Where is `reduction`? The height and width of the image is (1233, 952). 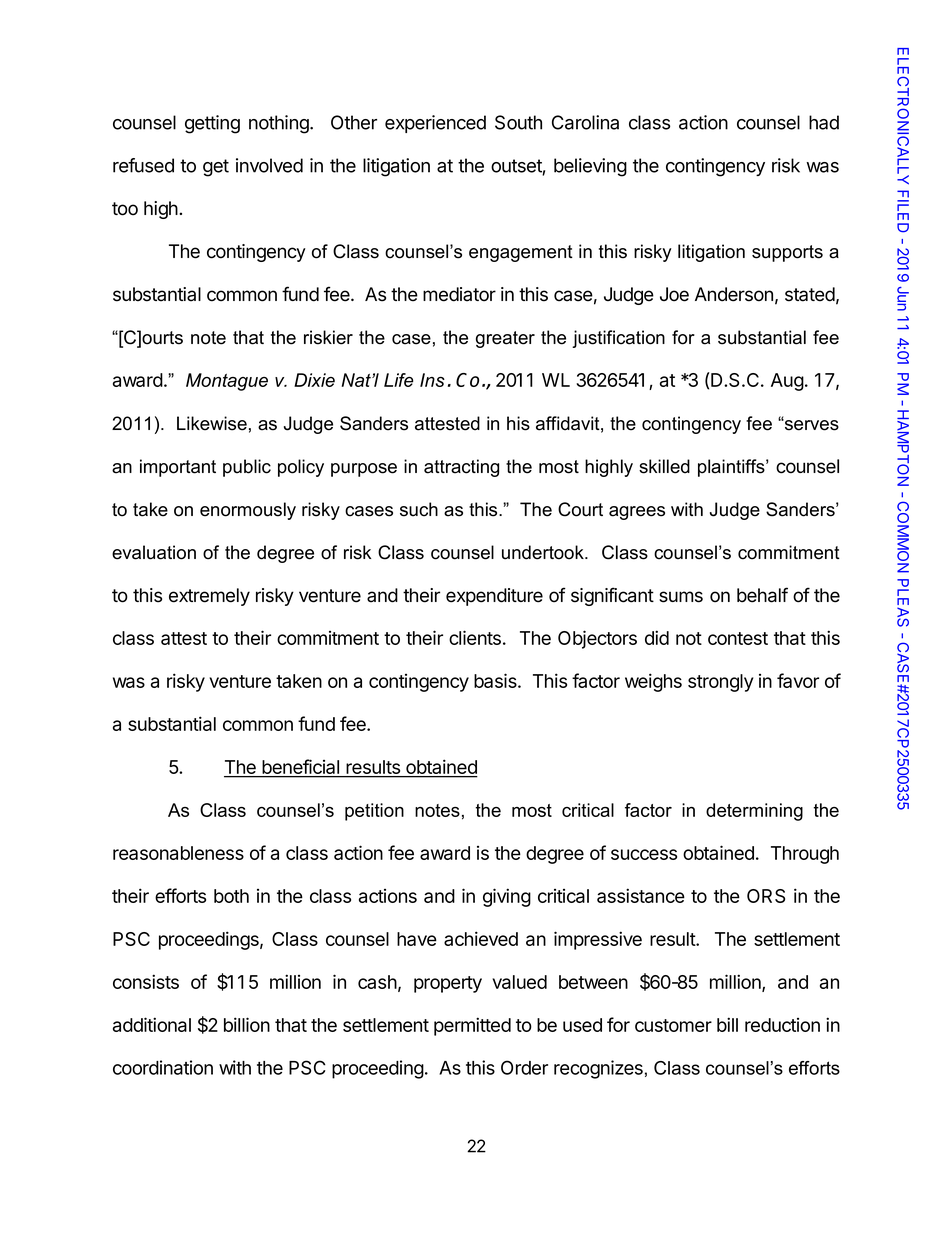 reduction is located at coordinates (782, 1025).
